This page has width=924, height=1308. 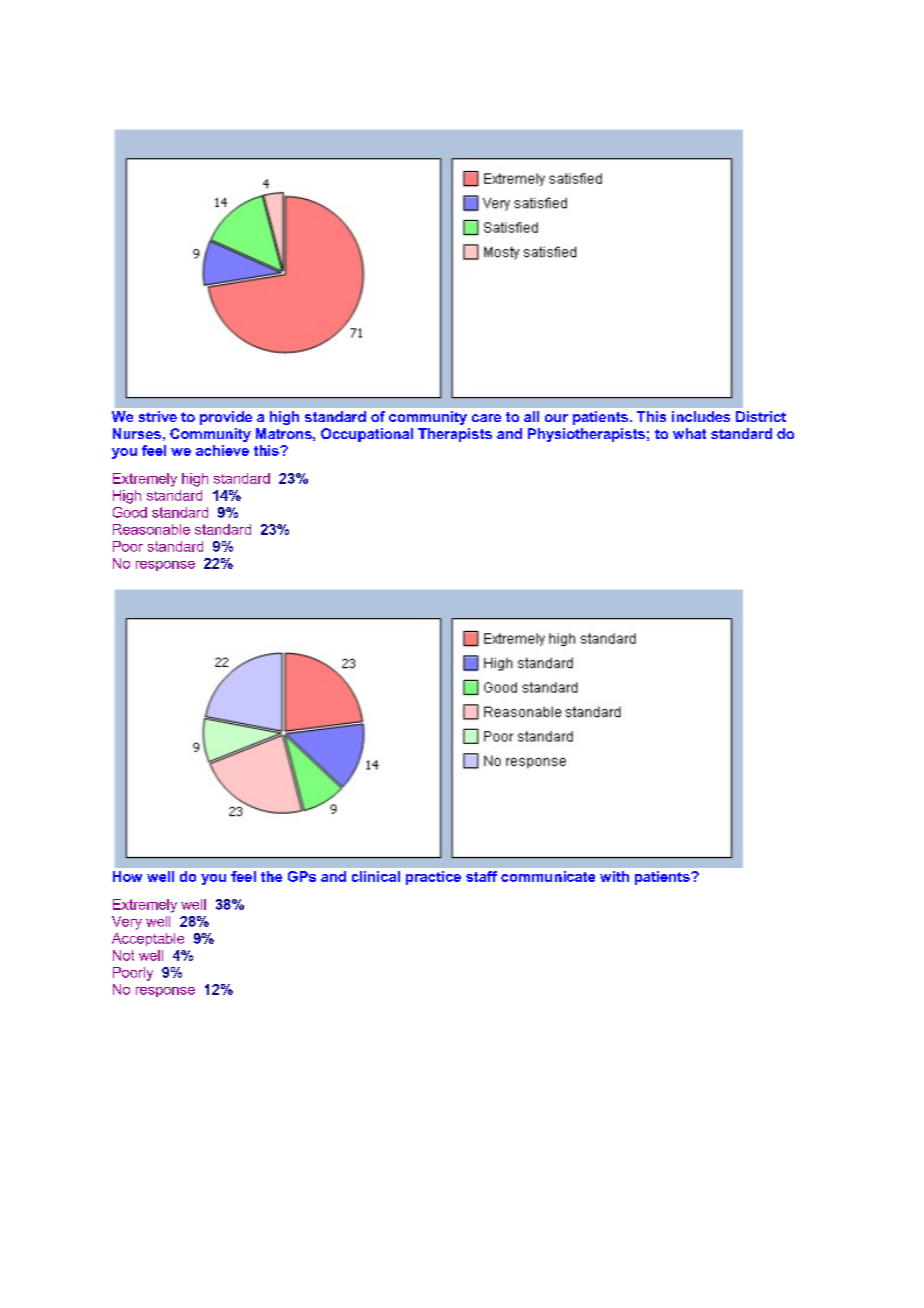 I want to click on practice, so click(x=433, y=878).
